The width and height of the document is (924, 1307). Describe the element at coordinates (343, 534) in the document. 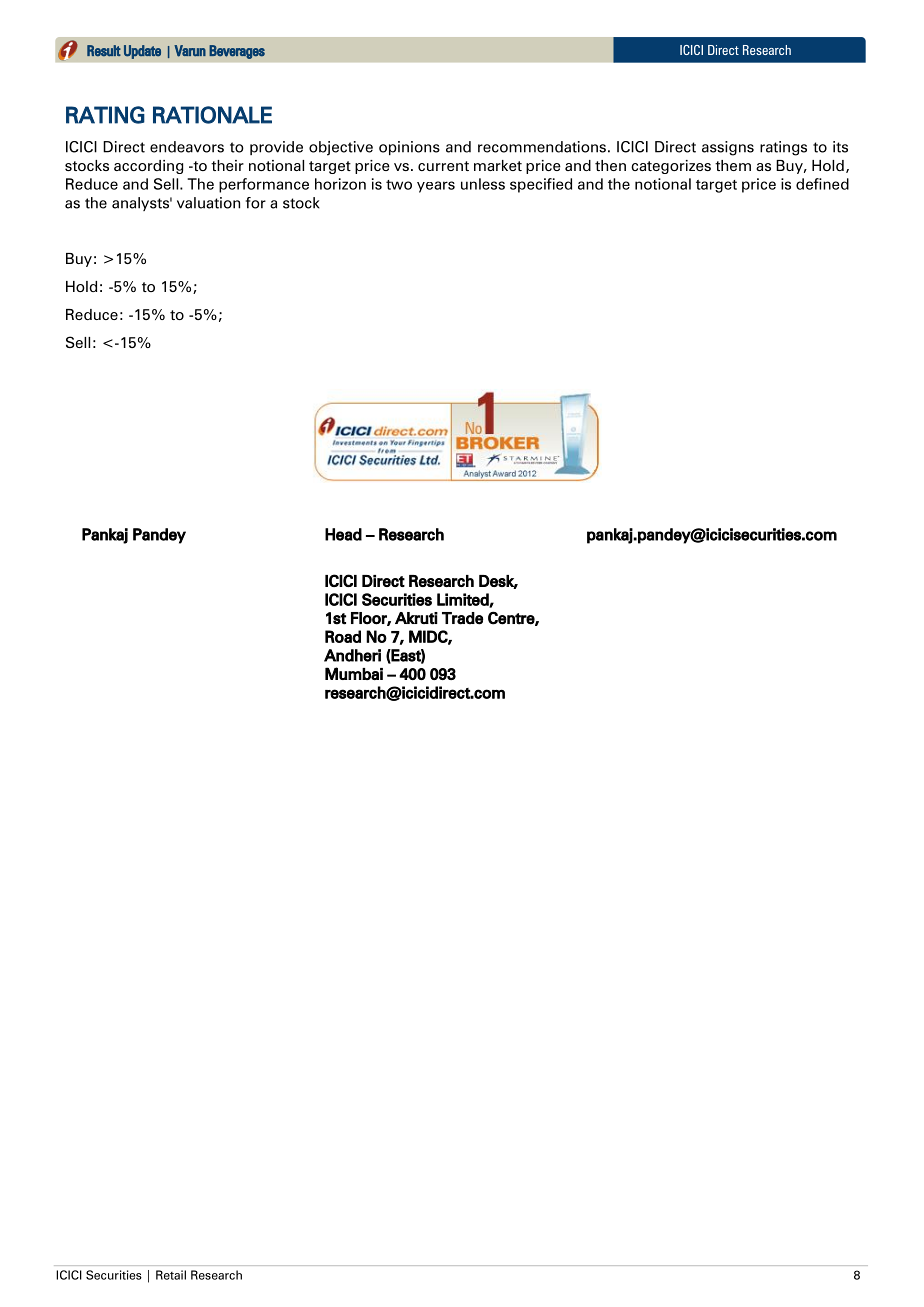

I see `Head` at that location.
